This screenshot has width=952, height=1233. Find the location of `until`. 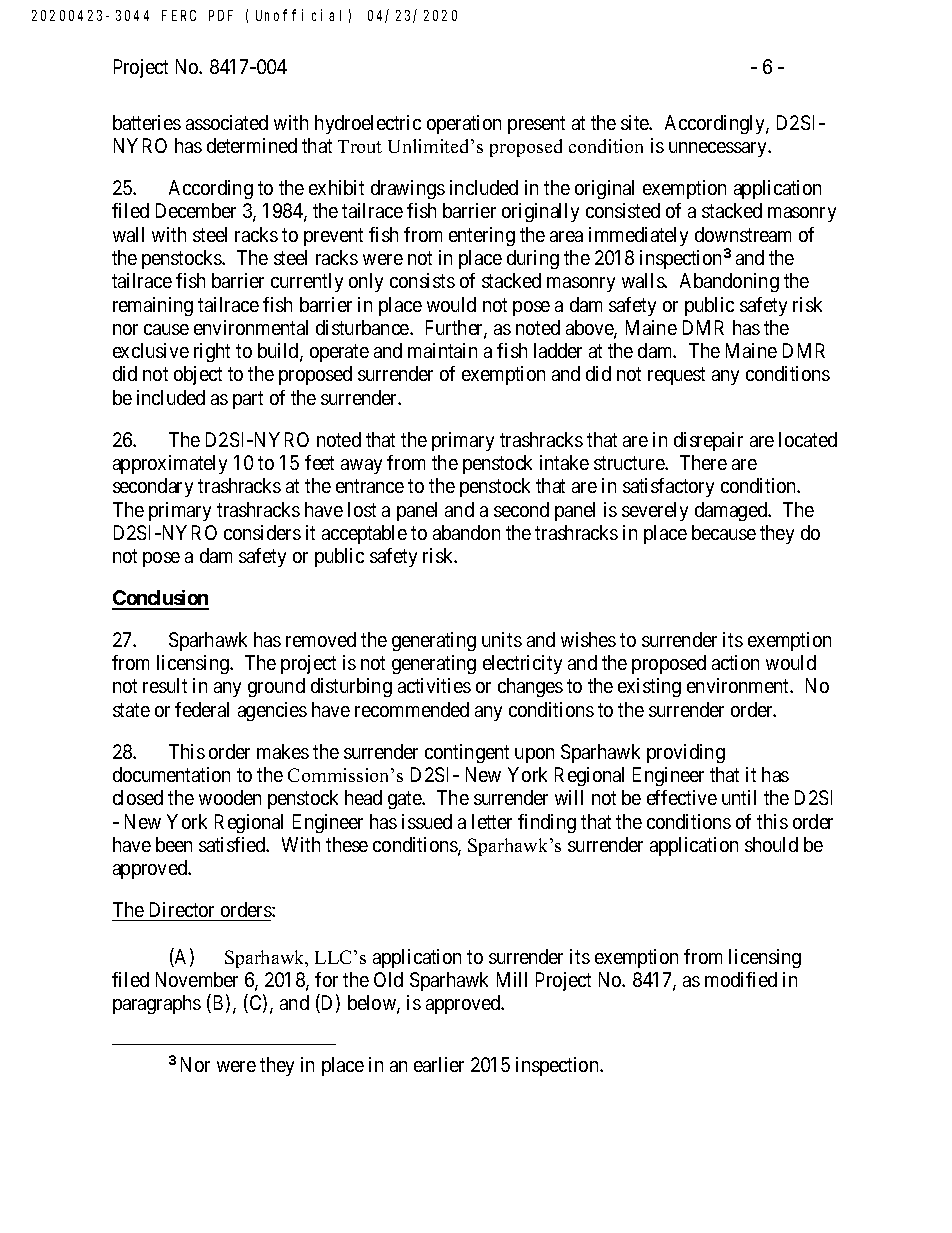

until is located at coordinates (739, 797).
